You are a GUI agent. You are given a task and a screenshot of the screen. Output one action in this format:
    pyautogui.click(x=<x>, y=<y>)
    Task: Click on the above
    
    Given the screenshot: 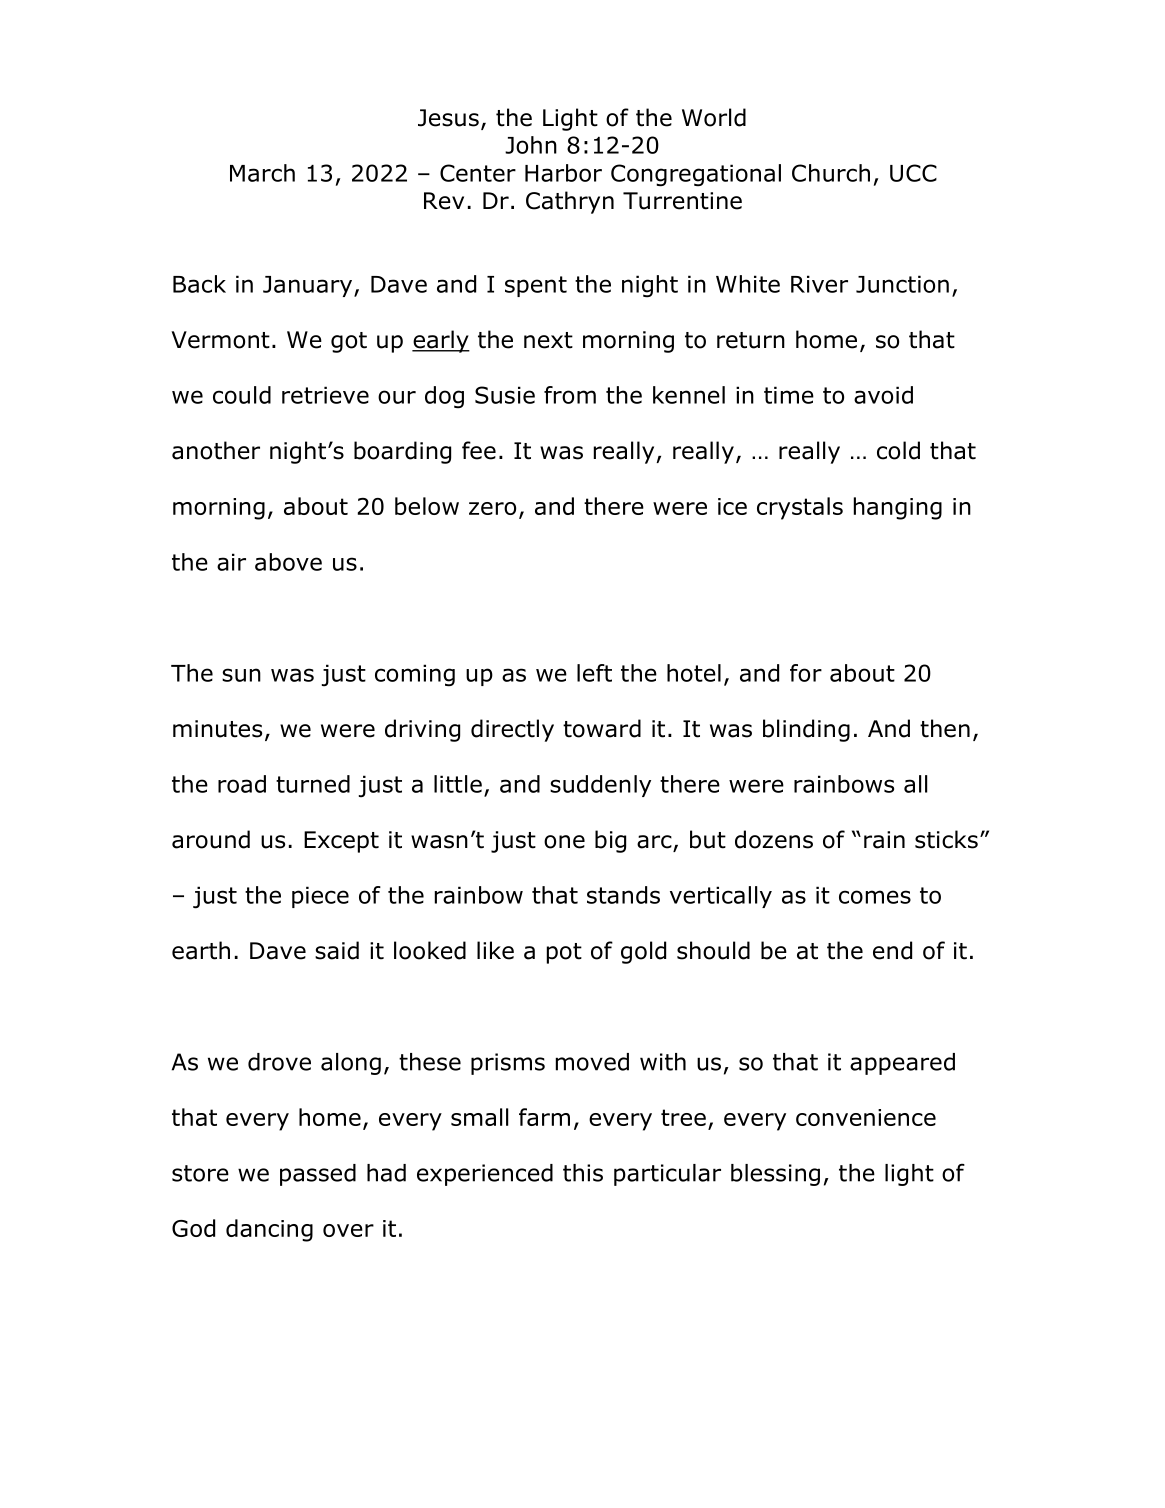 What is the action you would take?
    pyautogui.click(x=288, y=562)
